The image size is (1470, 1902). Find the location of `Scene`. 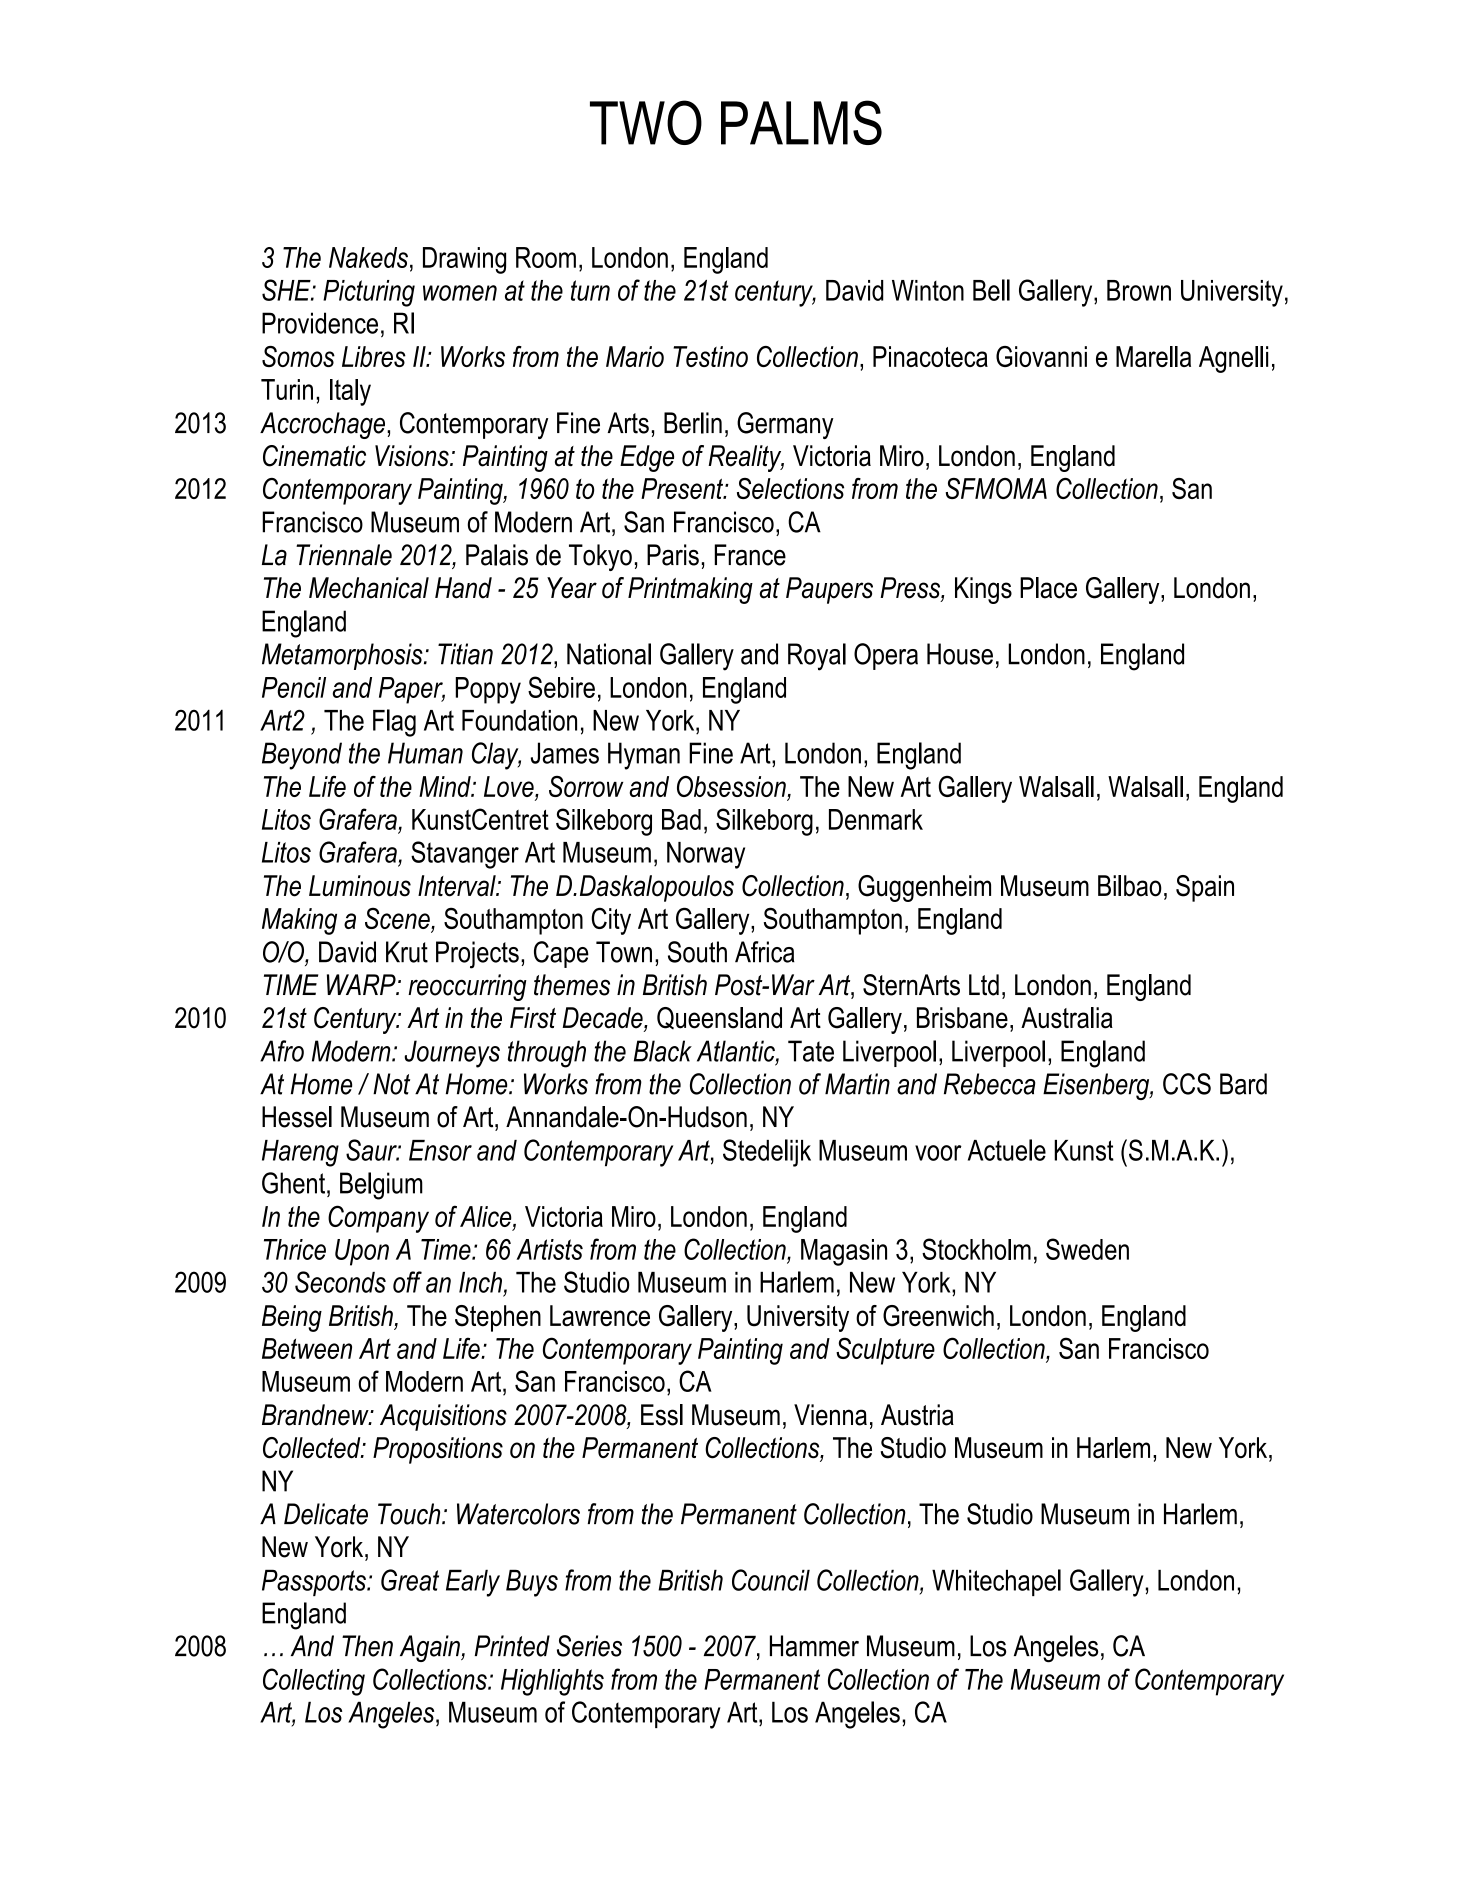

Scene is located at coordinates (398, 919).
